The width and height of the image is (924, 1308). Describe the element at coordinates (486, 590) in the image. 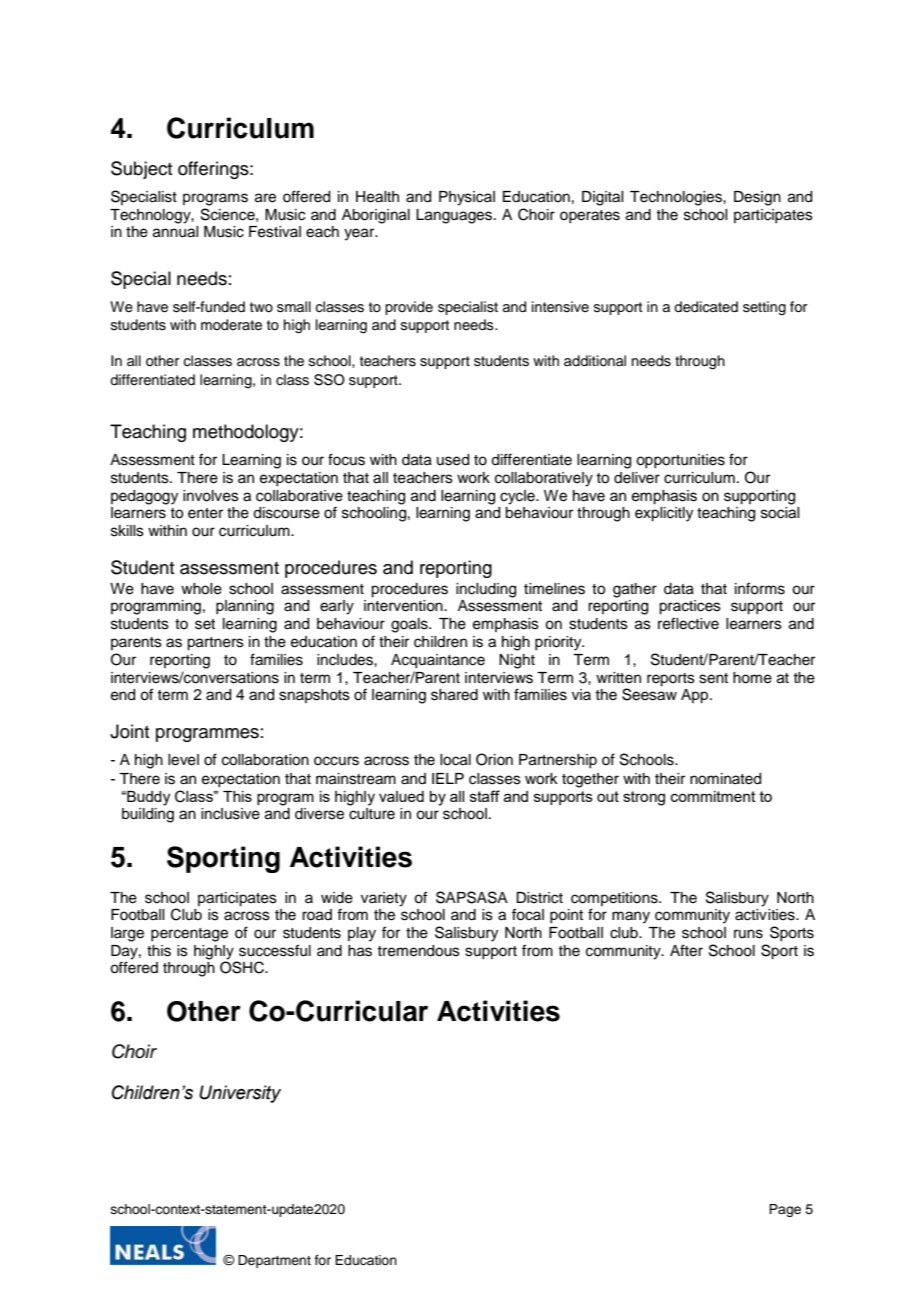

I see `including` at that location.
